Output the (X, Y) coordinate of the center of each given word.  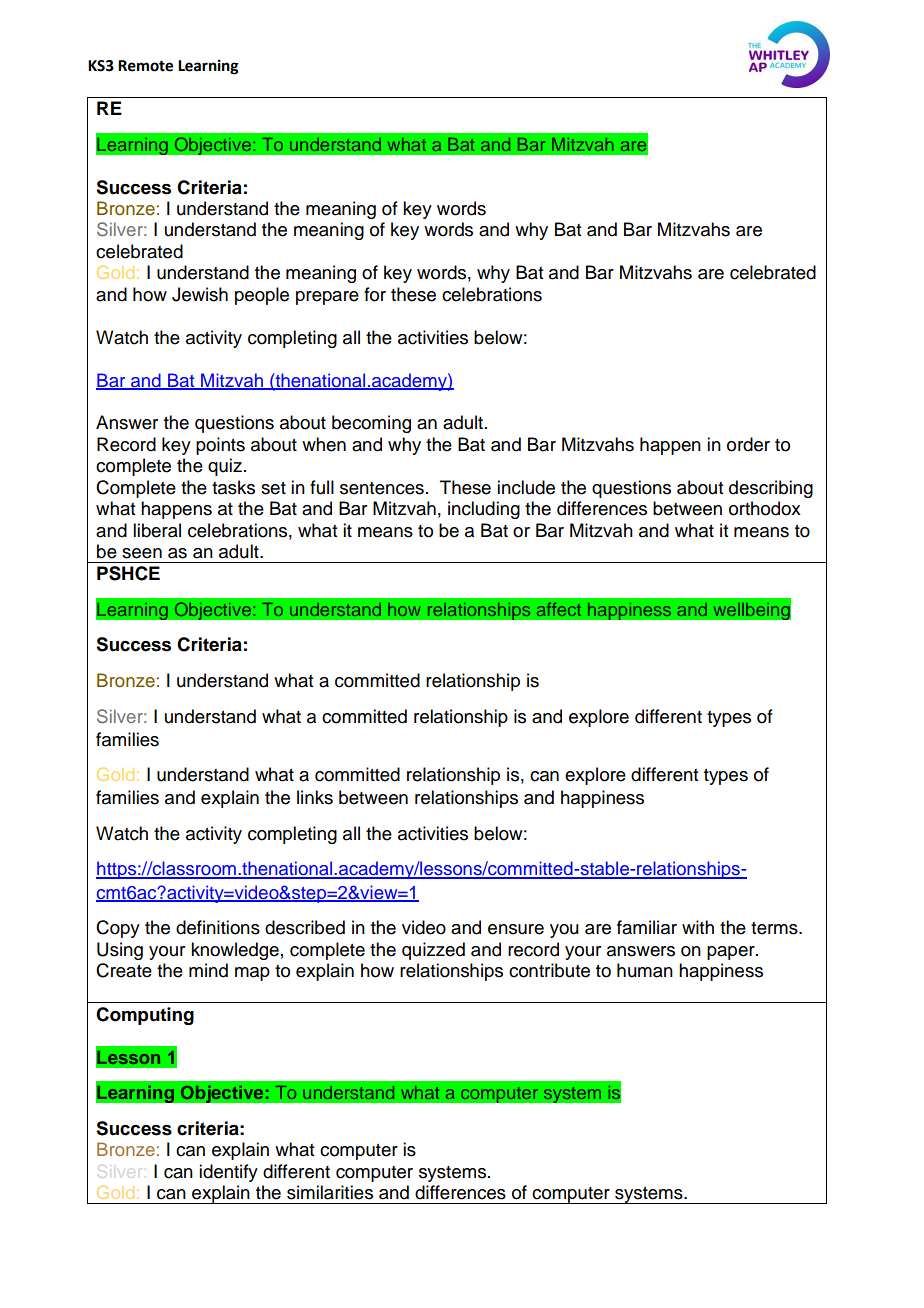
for (375, 294)
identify (228, 1173)
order (748, 444)
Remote (145, 66)
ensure (516, 929)
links (315, 797)
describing (771, 489)
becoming (371, 424)
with (698, 927)
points (220, 446)
